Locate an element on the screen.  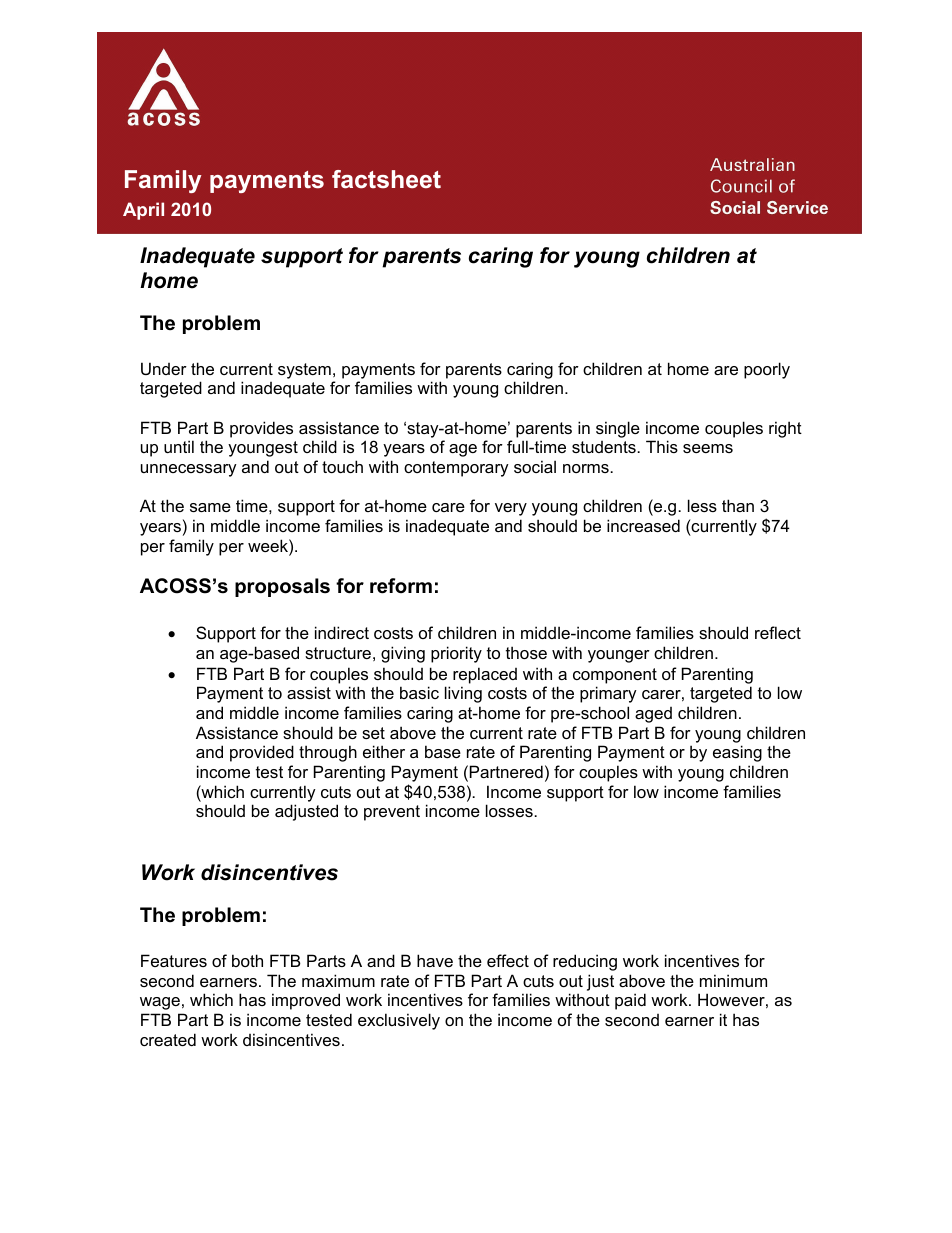
losses is located at coordinates (510, 810).
